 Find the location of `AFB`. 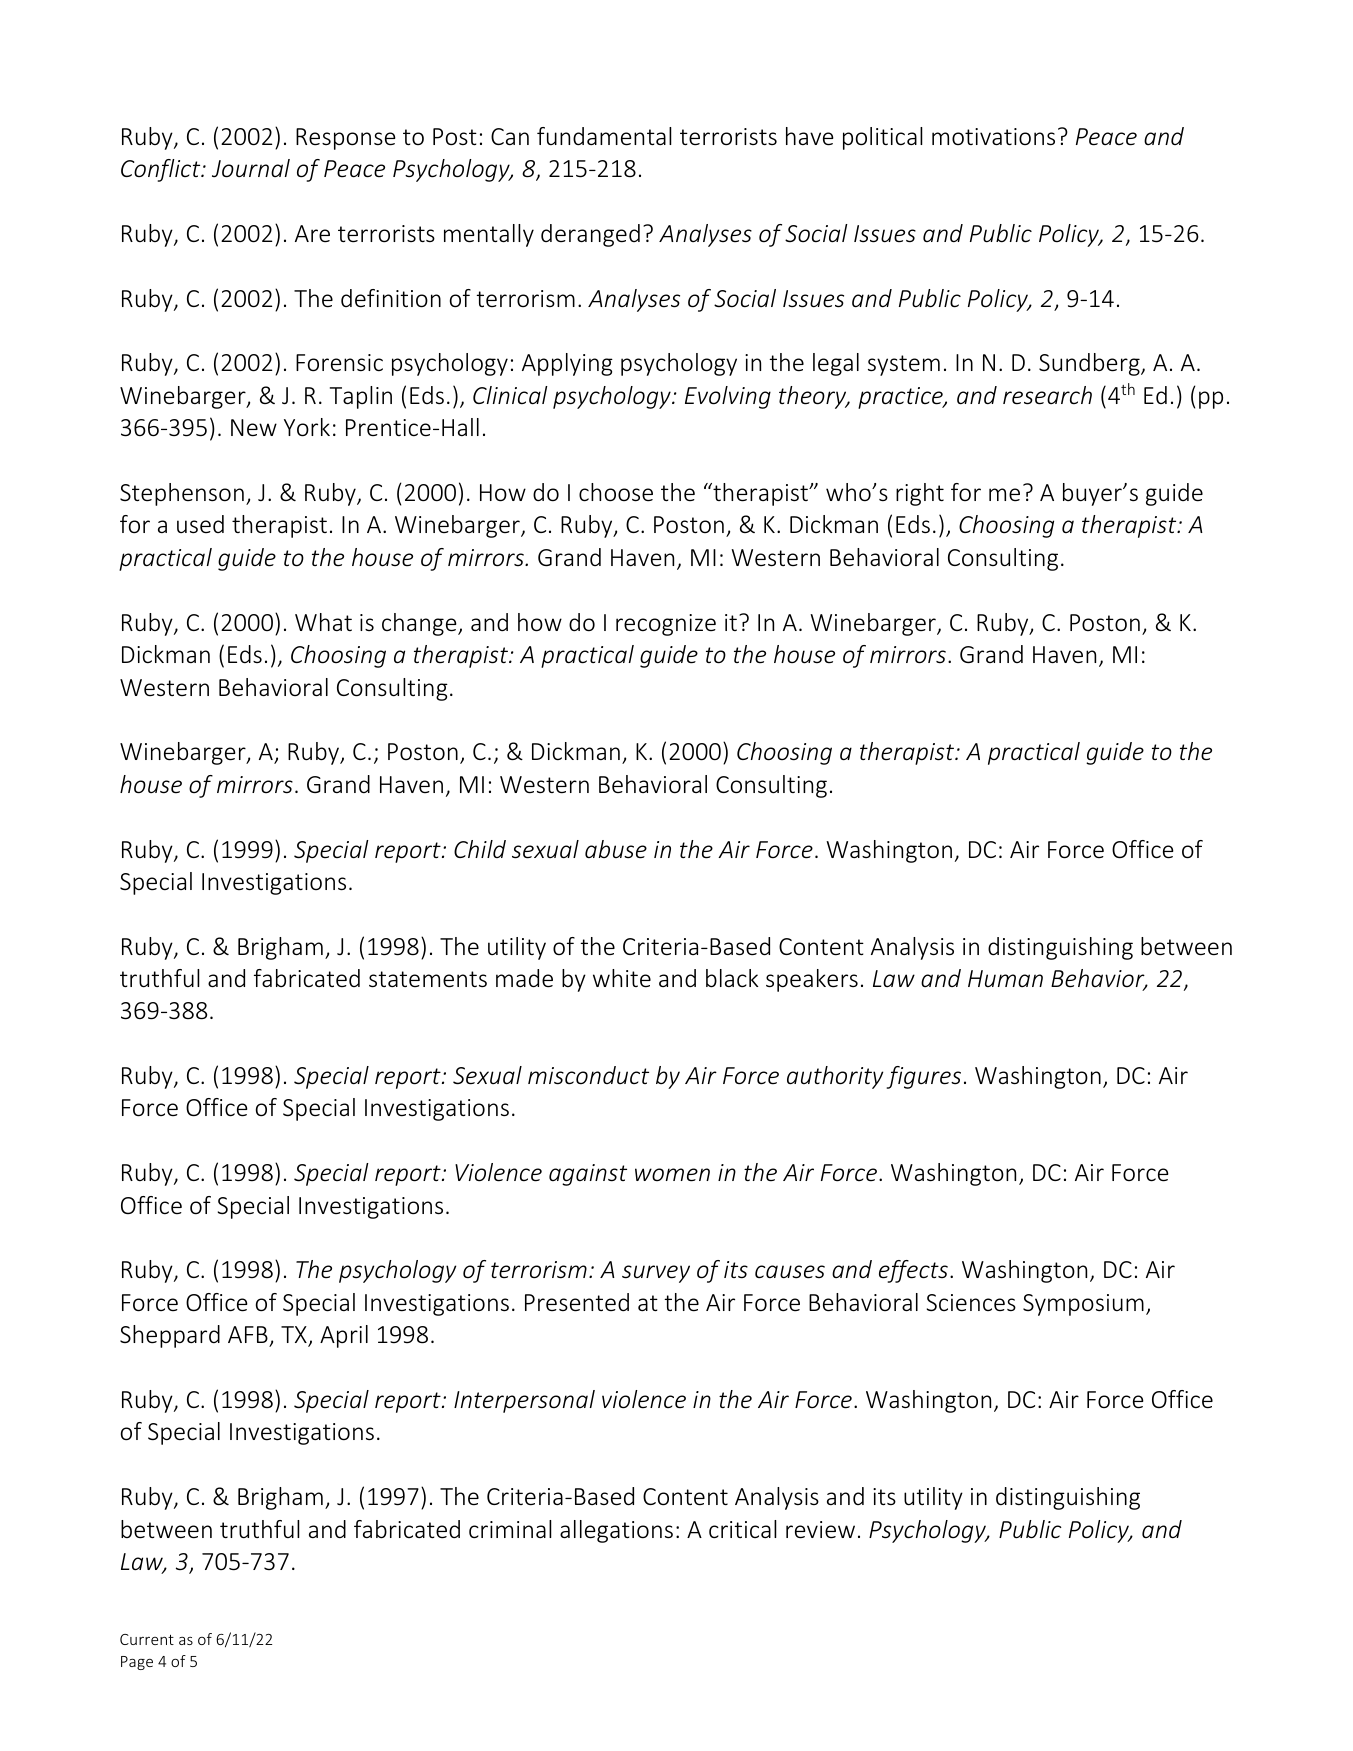

AFB is located at coordinates (248, 1334).
